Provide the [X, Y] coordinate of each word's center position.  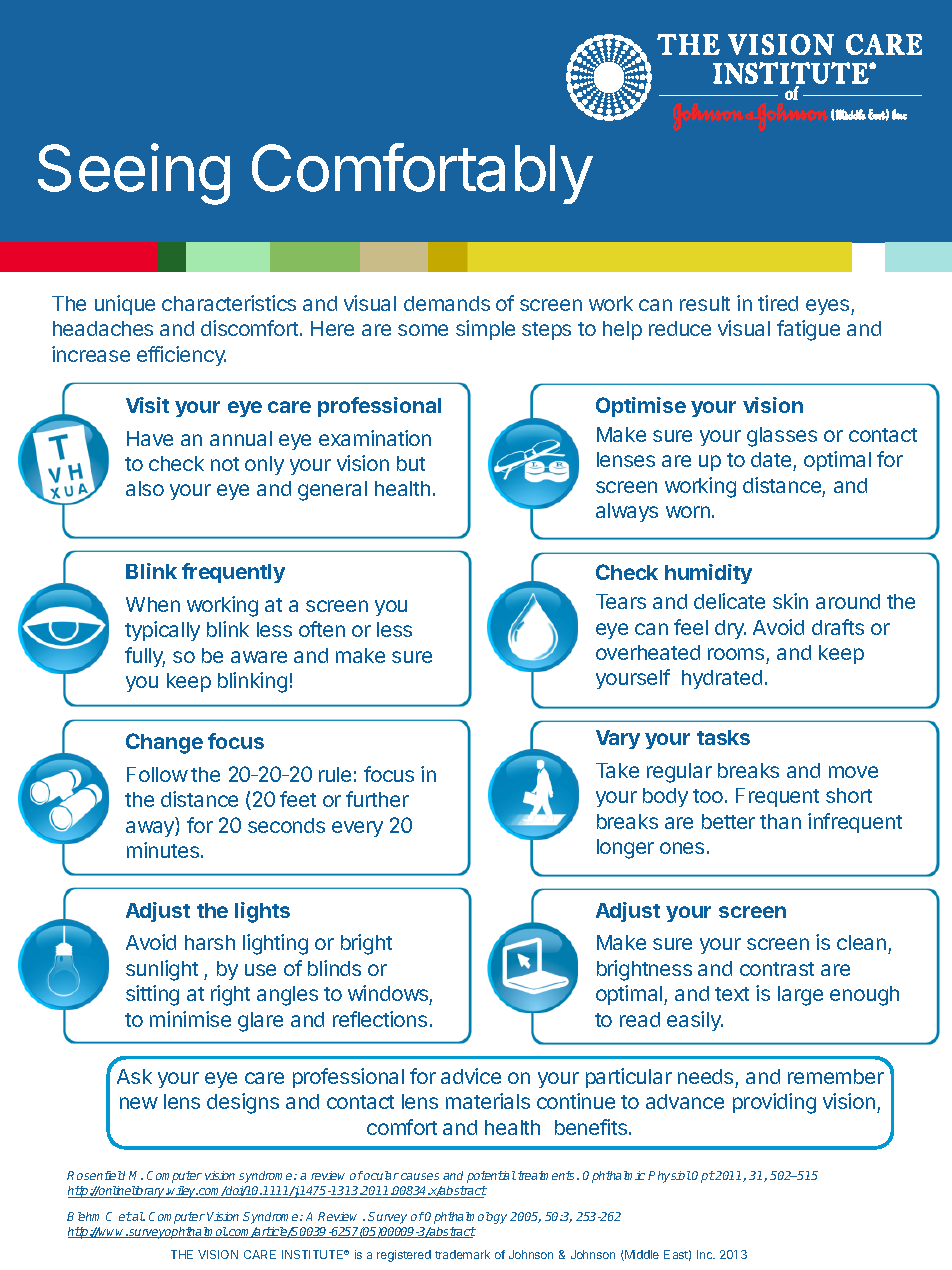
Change [164, 743]
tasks [723, 737]
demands [447, 303]
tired [778, 303]
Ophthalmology [466, 1218]
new [139, 1103]
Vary [618, 739]
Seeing [134, 174]
